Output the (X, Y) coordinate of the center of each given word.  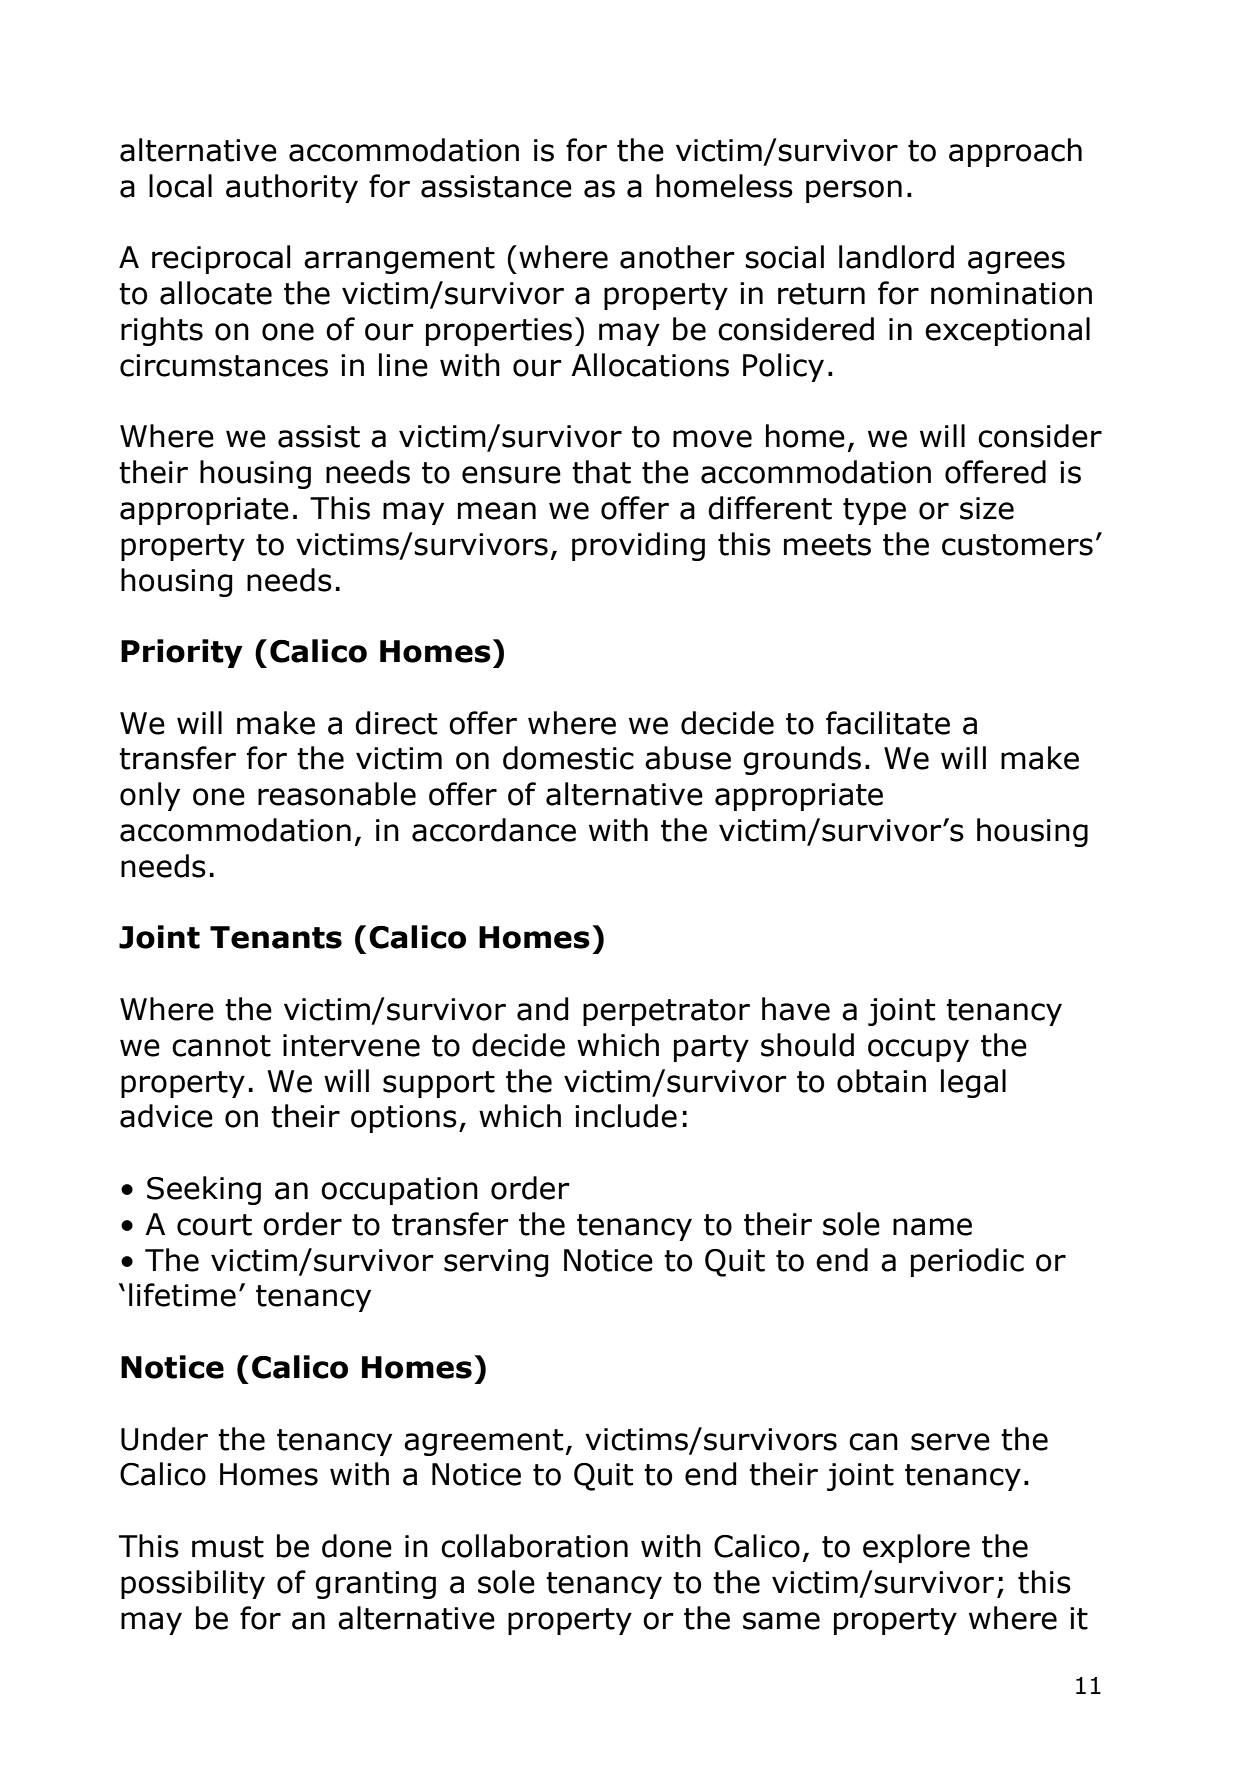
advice (166, 1116)
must (228, 1547)
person (854, 191)
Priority (182, 653)
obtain (881, 1081)
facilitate (888, 723)
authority (292, 188)
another (677, 257)
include (626, 1116)
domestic (568, 758)
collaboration (534, 1546)
